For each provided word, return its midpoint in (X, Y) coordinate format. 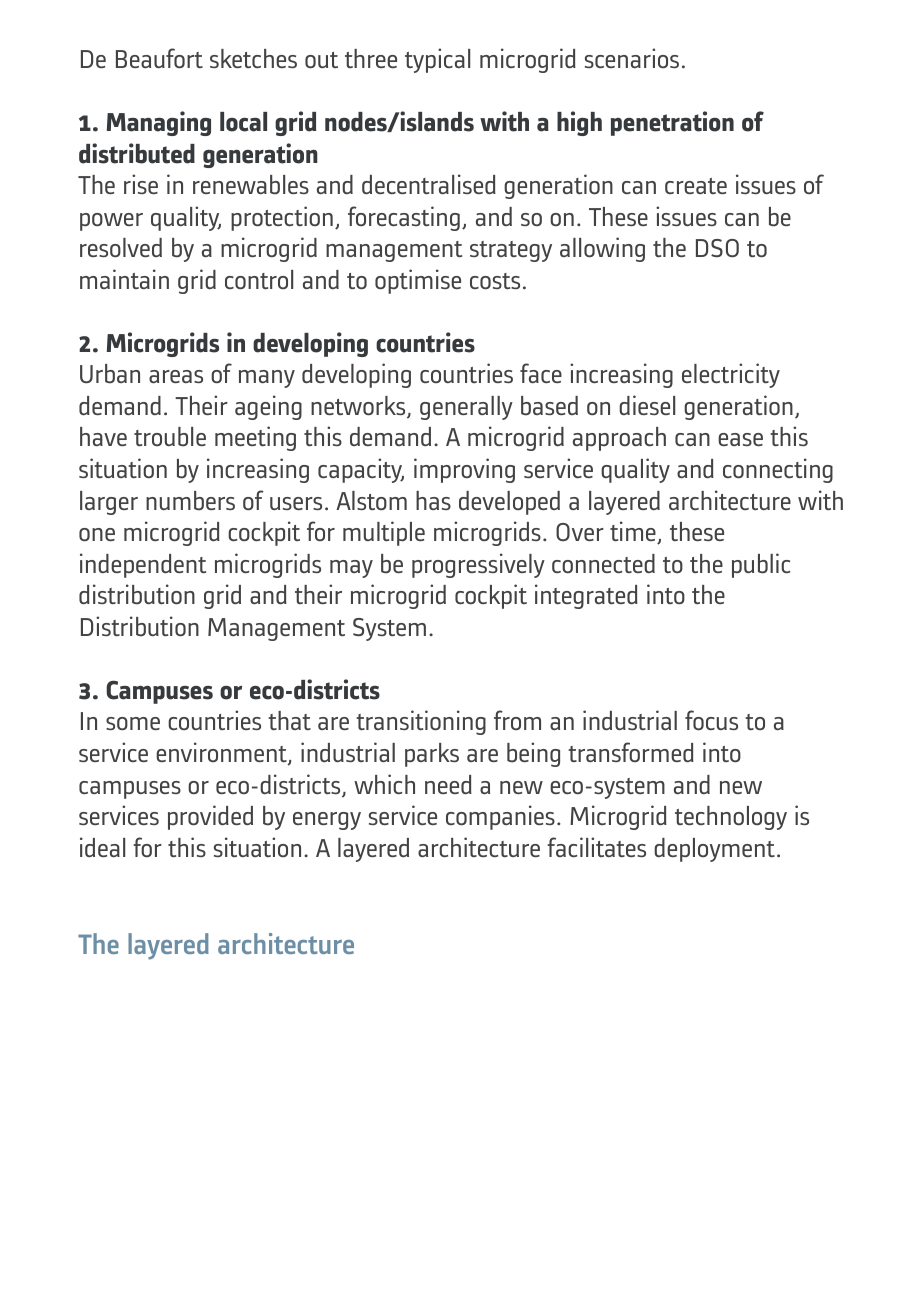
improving (464, 470)
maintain (124, 279)
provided (210, 817)
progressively (478, 565)
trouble (170, 437)
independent (143, 565)
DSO (717, 248)
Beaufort (159, 58)
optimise (418, 281)
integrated (586, 596)
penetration (672, 123)
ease (740, 439)
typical (437, 60)
